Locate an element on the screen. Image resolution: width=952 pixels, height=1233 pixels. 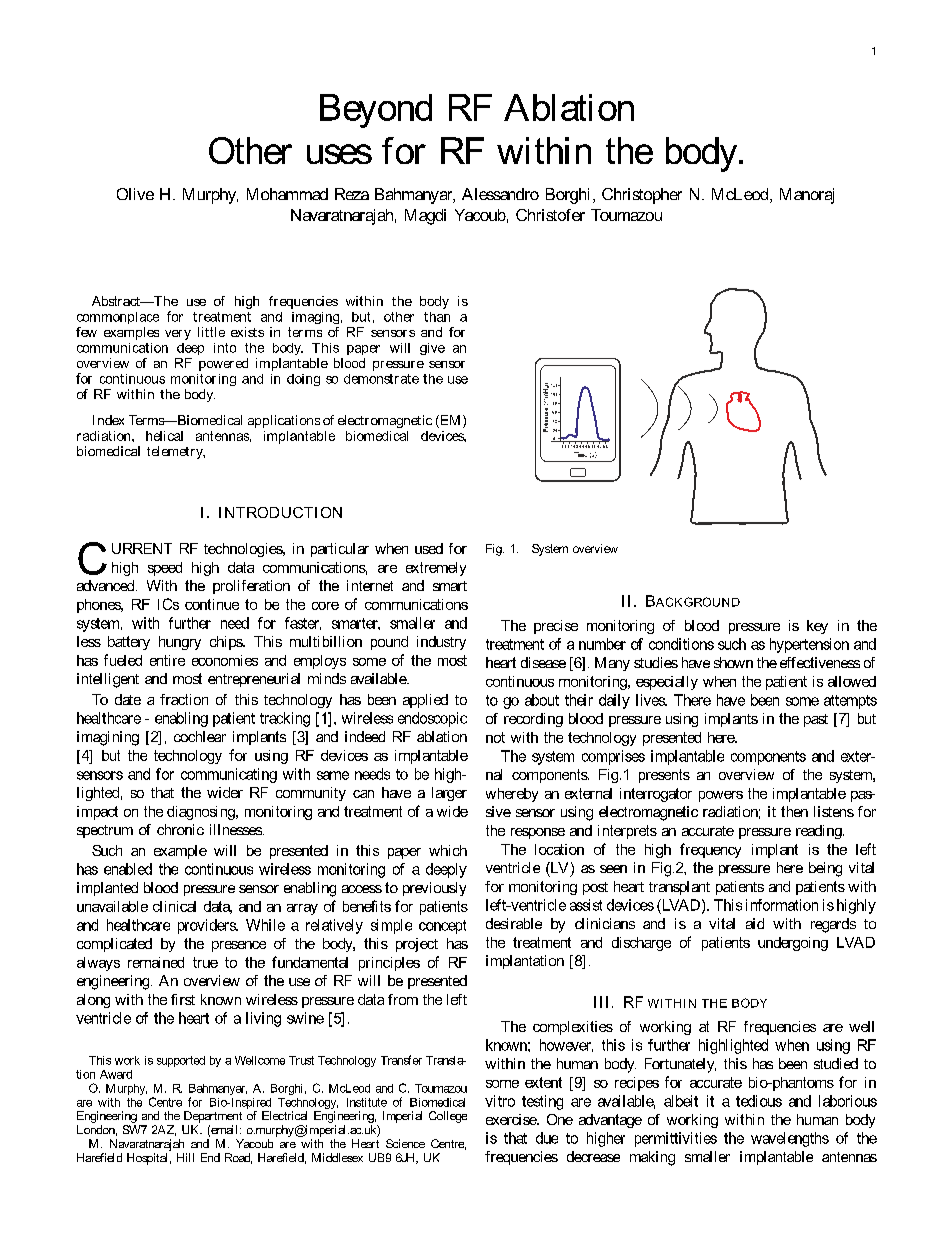
hungry is located at coordinates (180, 643).
